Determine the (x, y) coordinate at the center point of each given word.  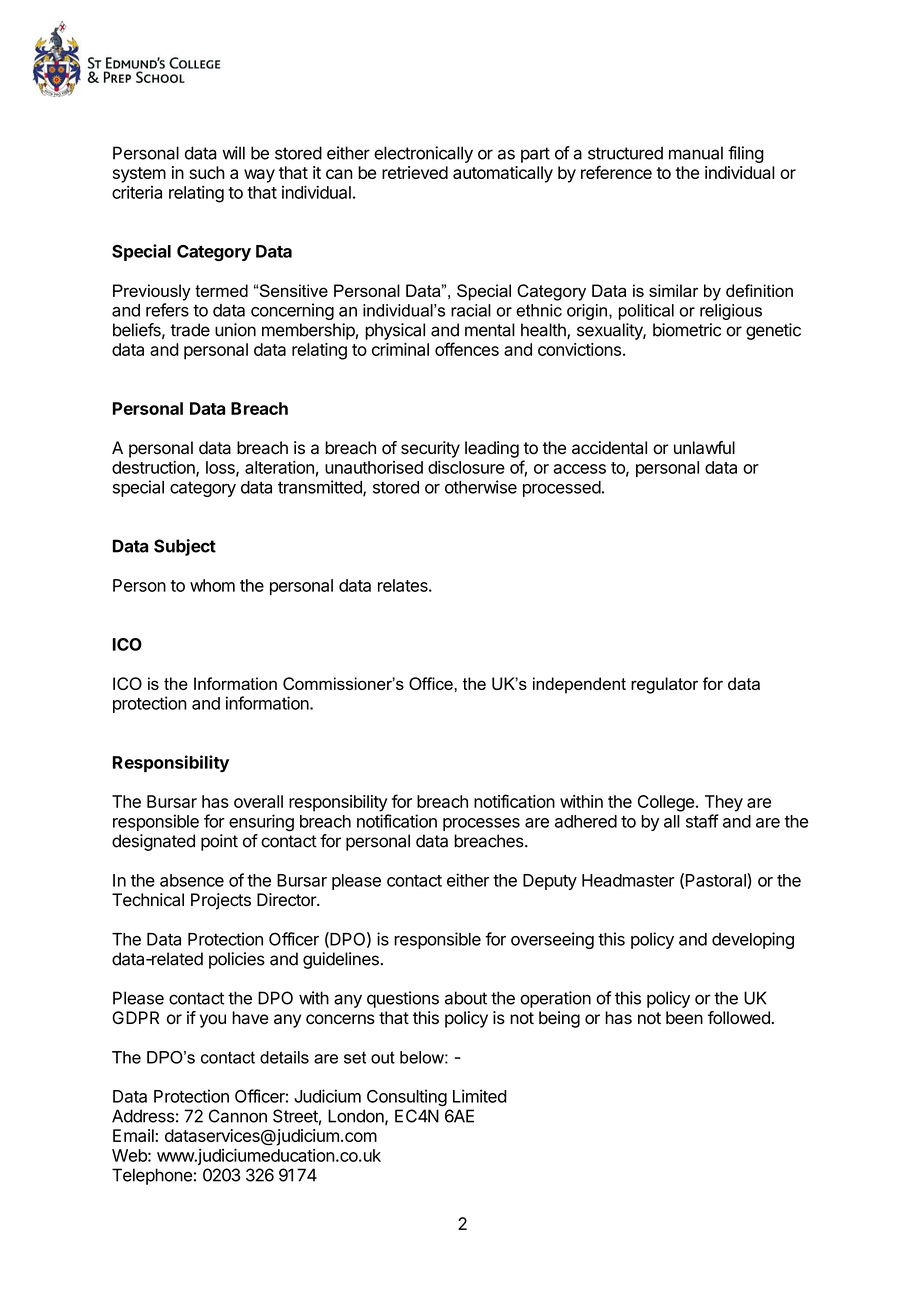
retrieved (415, 172)
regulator (664, 685)
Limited (480, 1096)
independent (579, 685)
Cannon (238, 1116)
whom (212, 585)
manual (696, 153)
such (207, 172)
